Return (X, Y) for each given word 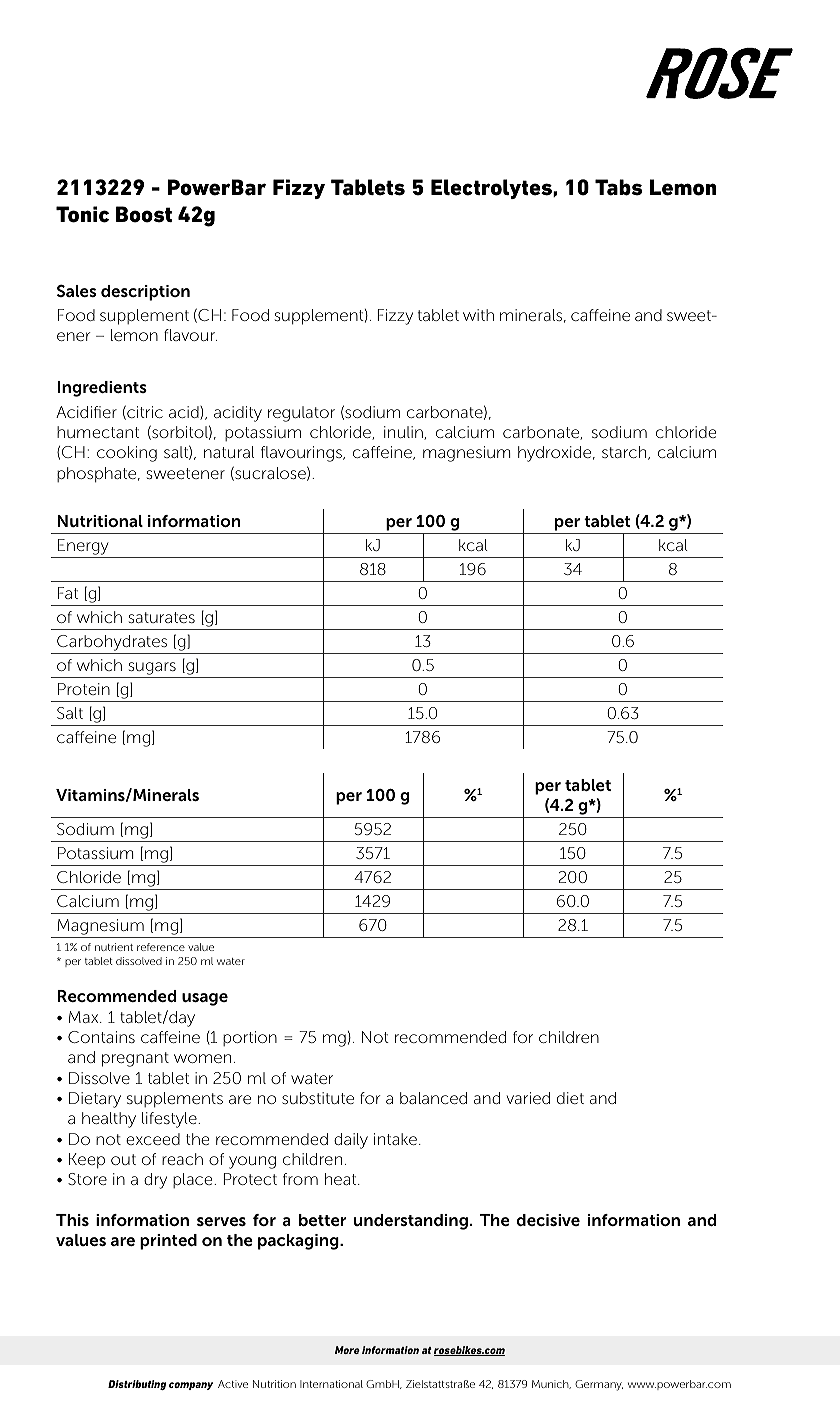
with (478, 315)
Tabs (618, 187)
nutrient (114, 947)
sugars (152, 668)
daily (351, 1141)
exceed (153, 1139)
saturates (162, 617)
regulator (301, 414)
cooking (127, 454)
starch (625, 453)
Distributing (137, 1385)
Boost (144, 214)
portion (250, 1038)
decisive (548, 1220)
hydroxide (556, 454)
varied (528, 1098)
